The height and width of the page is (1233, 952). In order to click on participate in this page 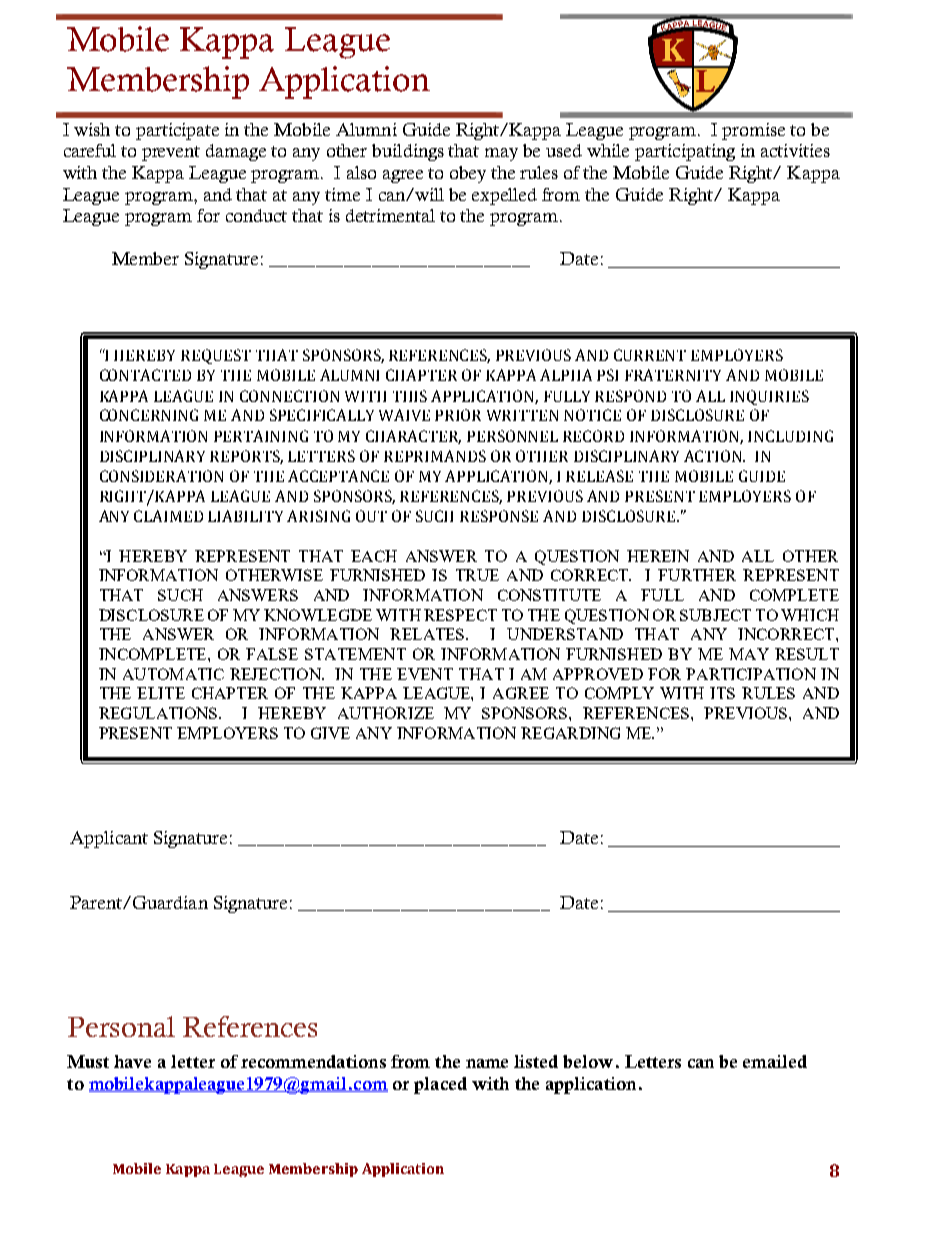, I will do `click(177, 131)`.
